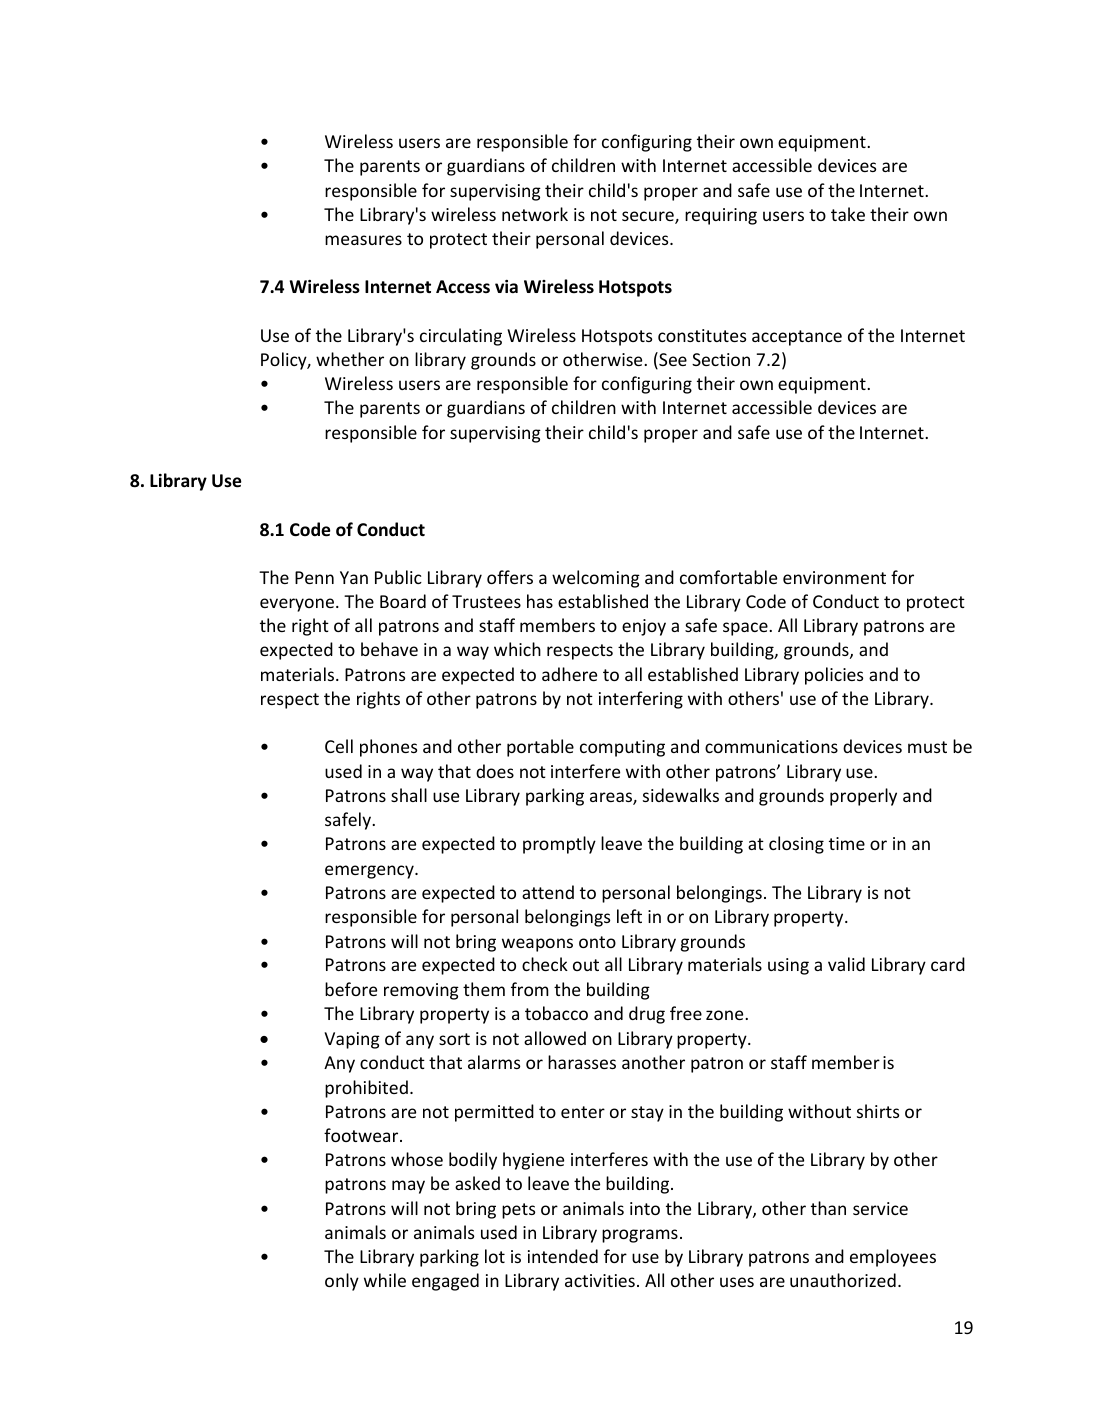 The image size is (1103, 1428). What do you see at coordinates (649, 217) in the page?
I see `secure` at bounding box center [649, 217].
